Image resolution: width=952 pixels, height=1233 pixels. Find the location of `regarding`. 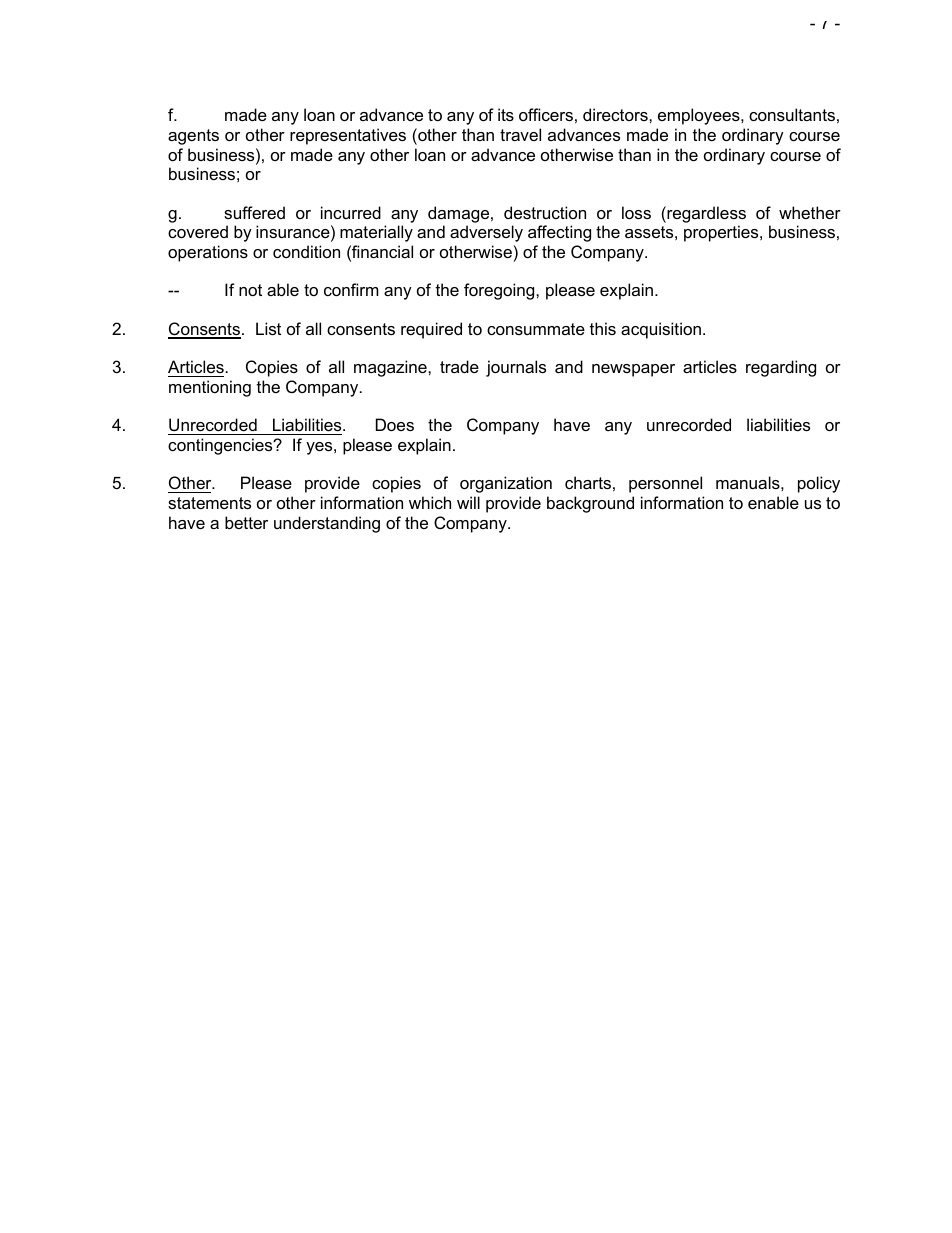

regarding is located at coordinates (781, 368).
